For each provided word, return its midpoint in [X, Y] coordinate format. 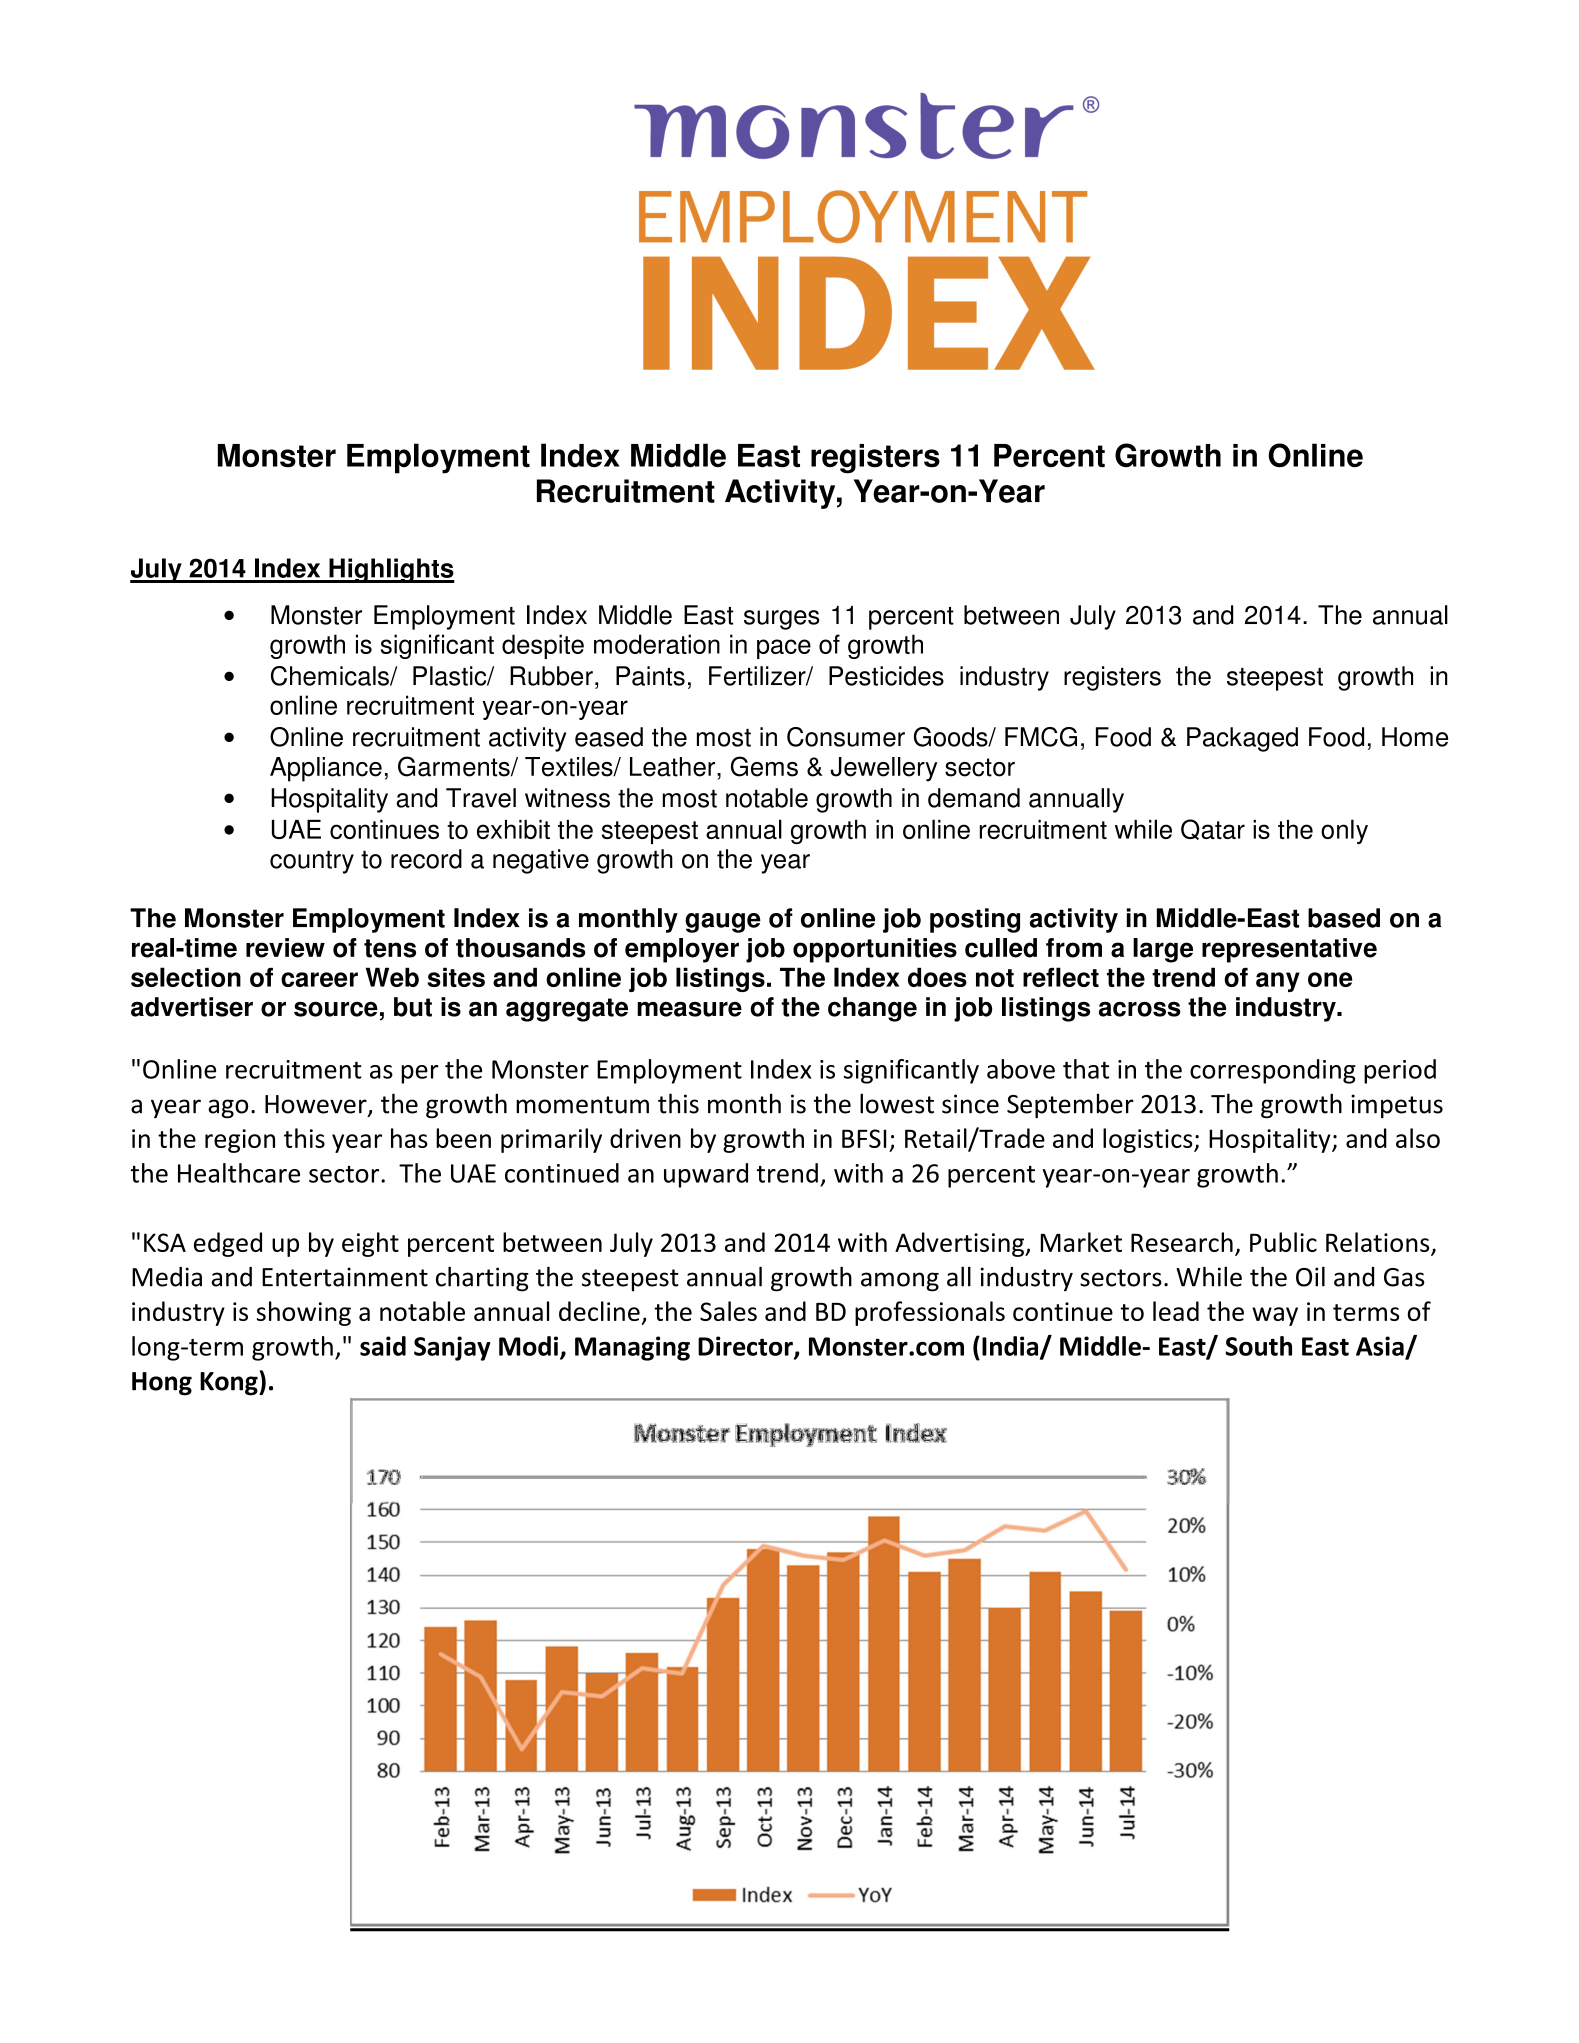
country [312, 862]
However [317, 1105]
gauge [723, 923]
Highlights [391, 570]
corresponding [1273, 1071]
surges [782, 620]
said [383, 1346]
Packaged [1242, 739]
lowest [897, 1103]
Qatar [1213, 829]
